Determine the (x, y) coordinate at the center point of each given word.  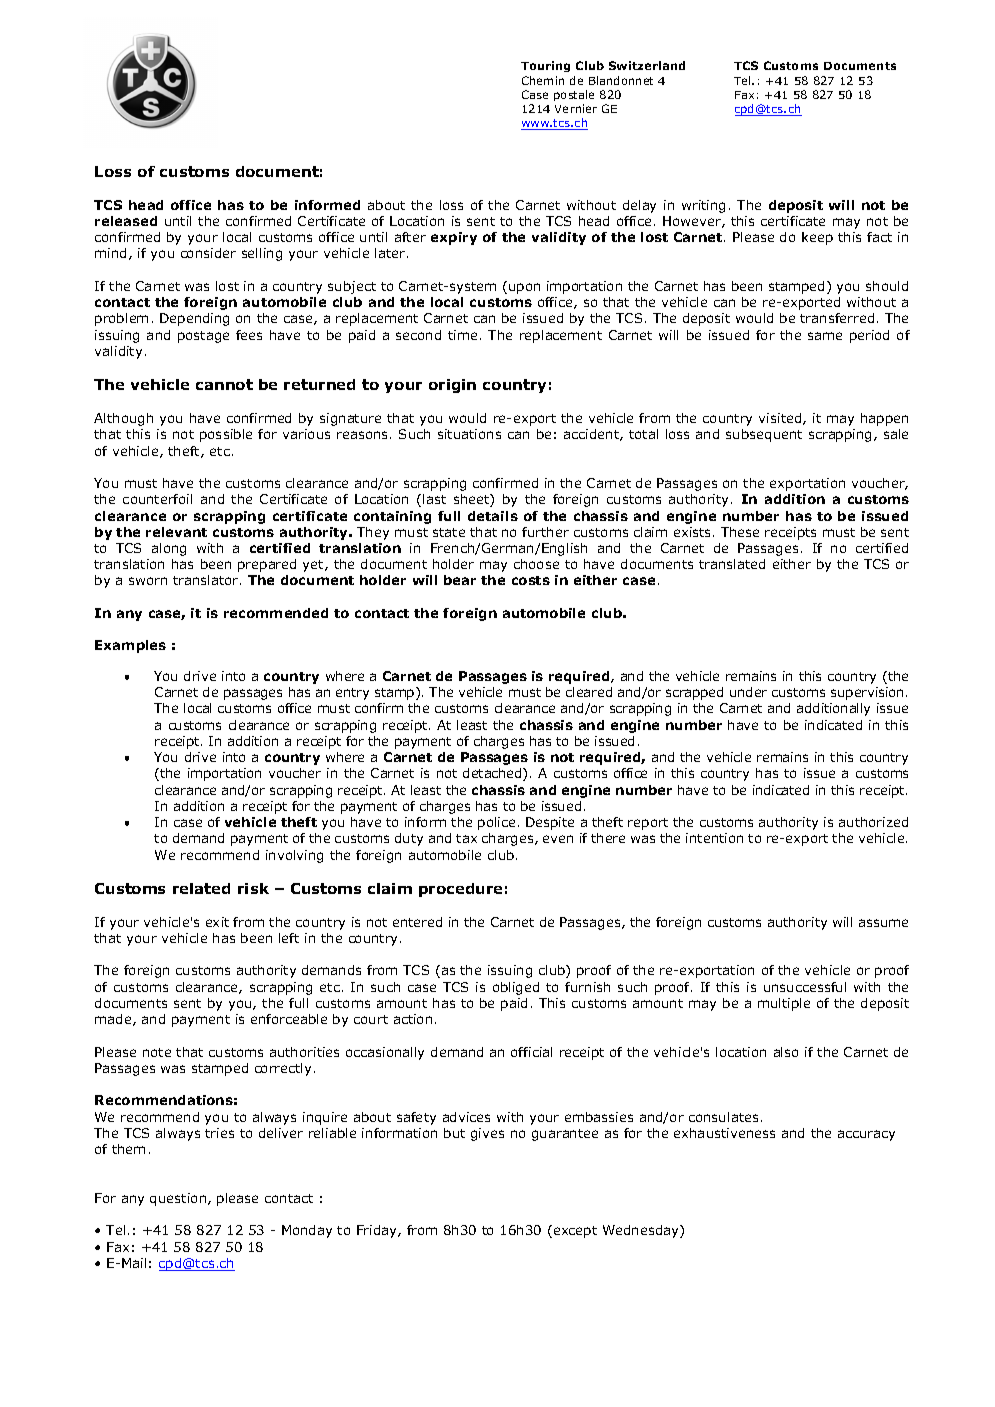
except (574, 1231)
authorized (873, 822)
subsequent (764, 435)
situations (469, 434)
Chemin (543, 80)
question (179, 1199)
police (496, 823)
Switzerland (647, 65)
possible (226, 435)
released (126, 221)
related (201, 888)
